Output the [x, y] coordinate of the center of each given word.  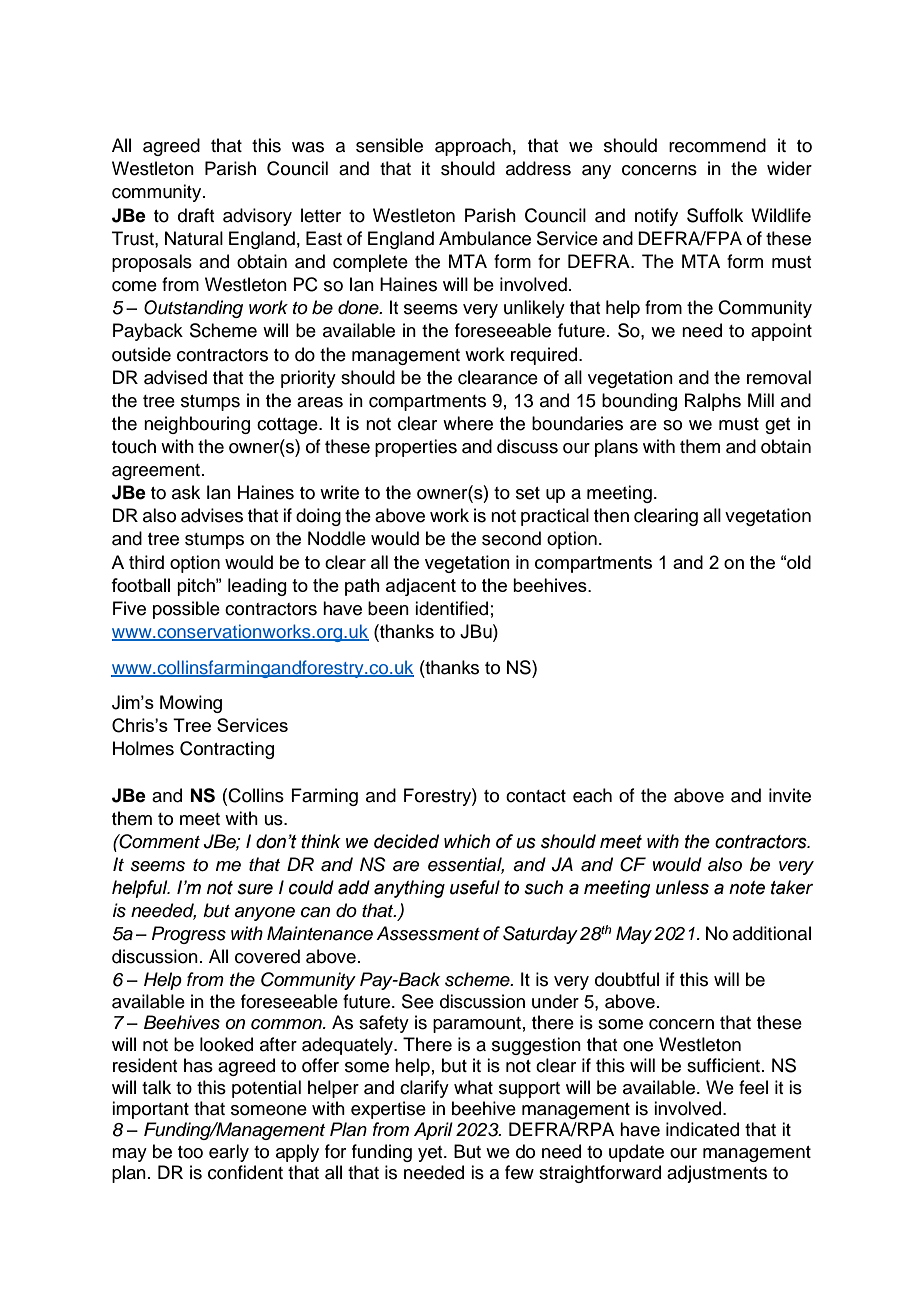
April [433, 1131]
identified [451, 608]
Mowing [191, 704]
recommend [717, 145]
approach [473, 147]
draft [196, 215]
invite [790, 795]
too [190, 1152]
